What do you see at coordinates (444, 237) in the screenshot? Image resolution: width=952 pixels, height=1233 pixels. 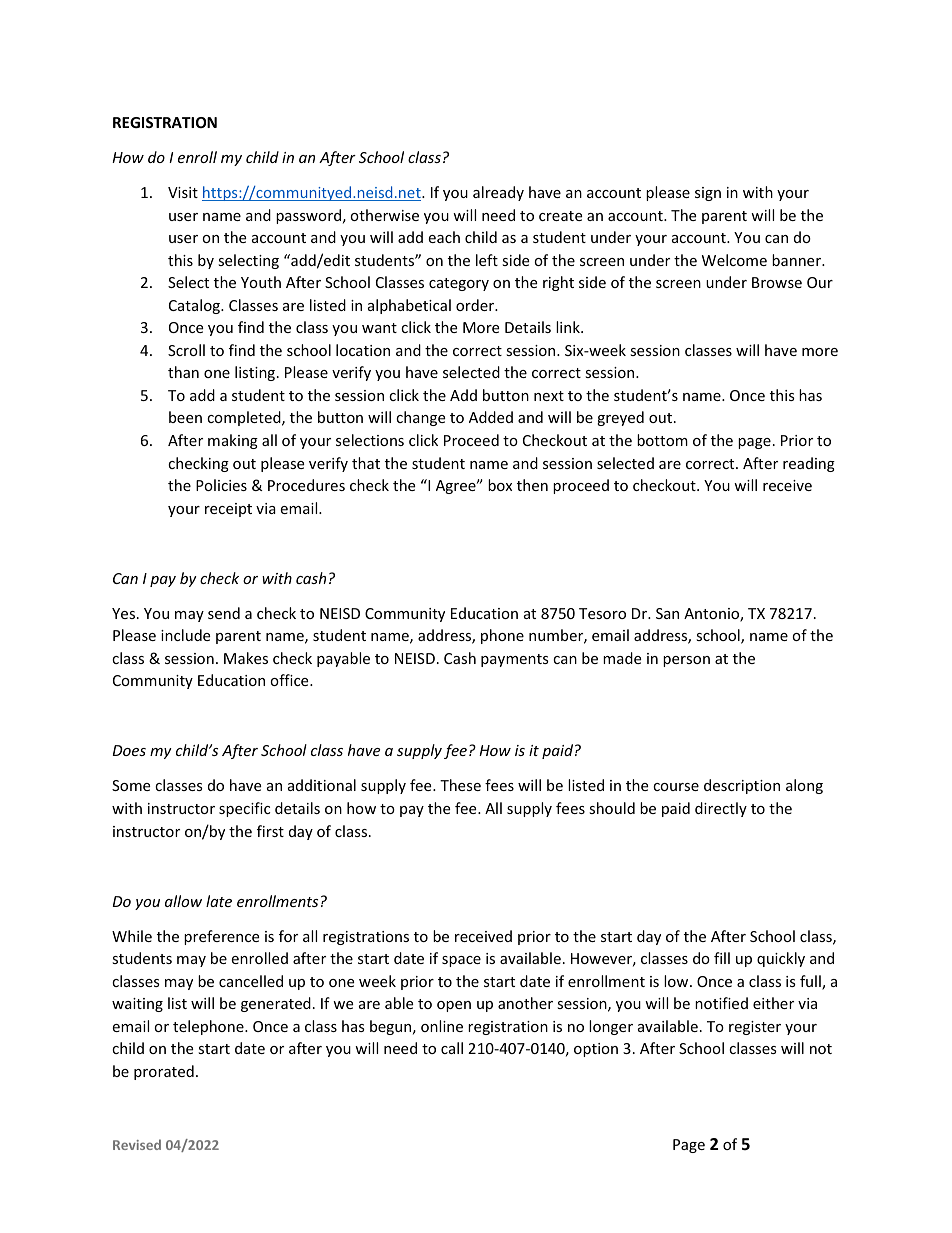 I see `each` at bounding box center [444, 237].
